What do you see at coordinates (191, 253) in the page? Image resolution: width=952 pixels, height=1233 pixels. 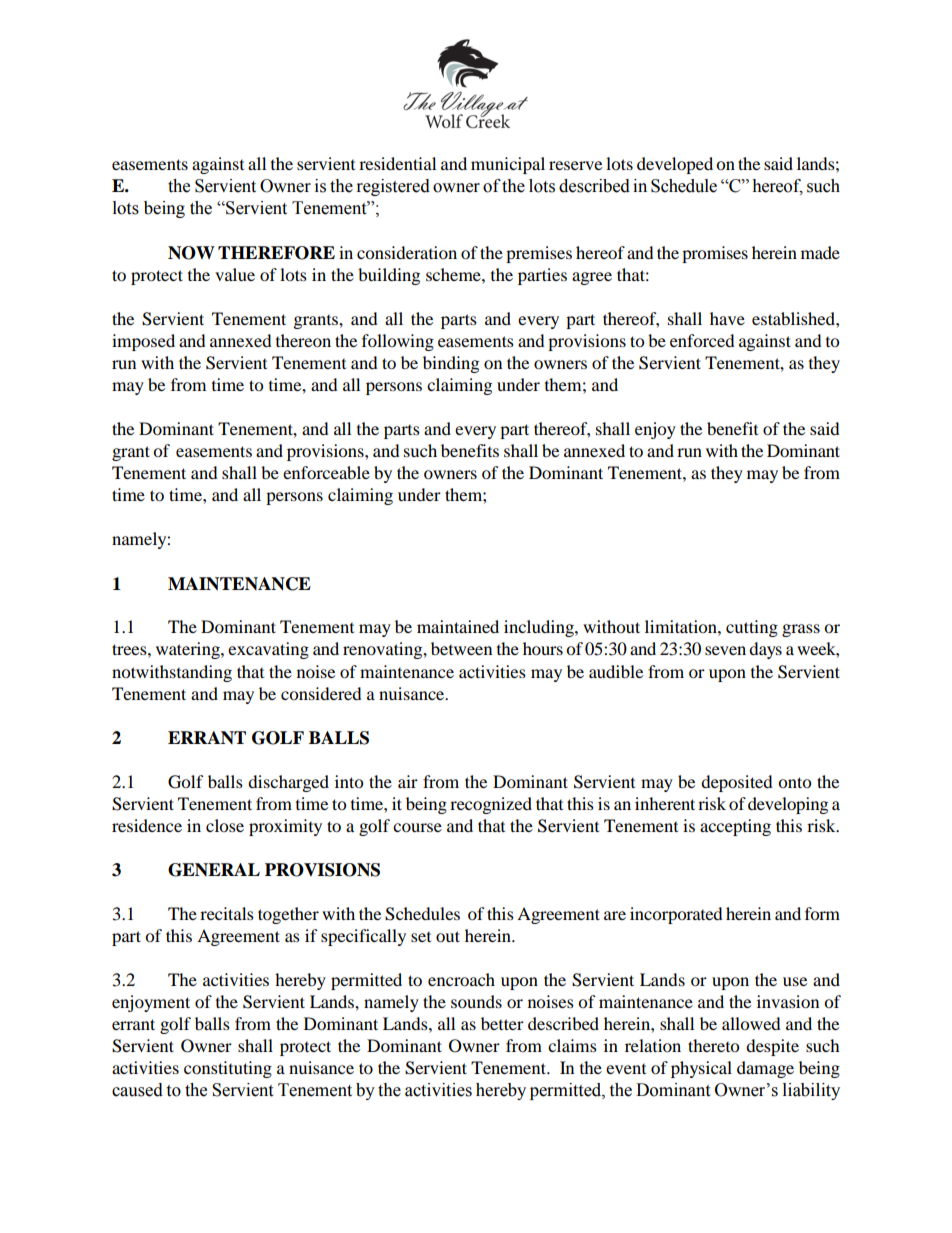 I see `NOW` at bounding box center [191, 253].
